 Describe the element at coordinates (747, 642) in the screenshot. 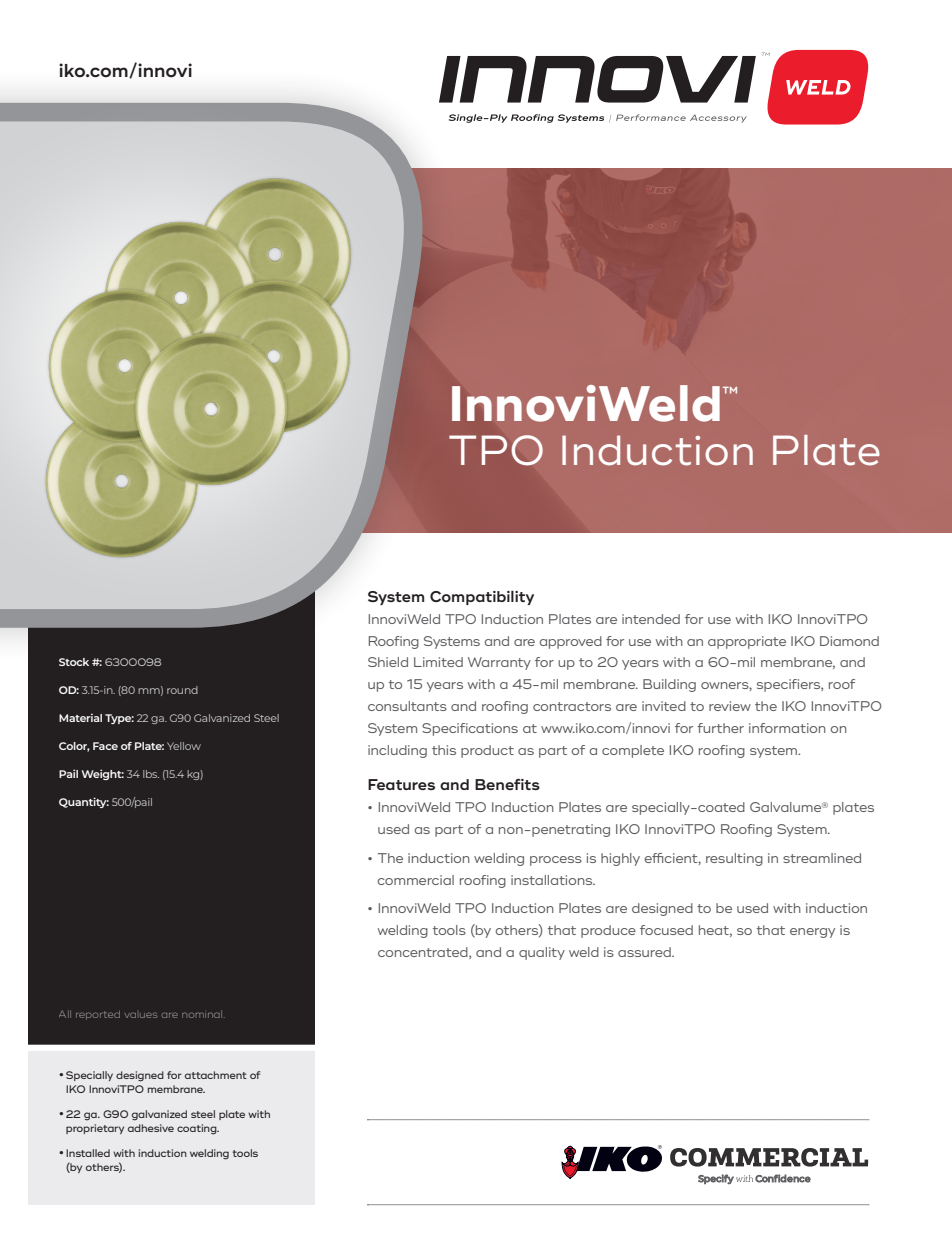

I see `appropriate` at that location.
